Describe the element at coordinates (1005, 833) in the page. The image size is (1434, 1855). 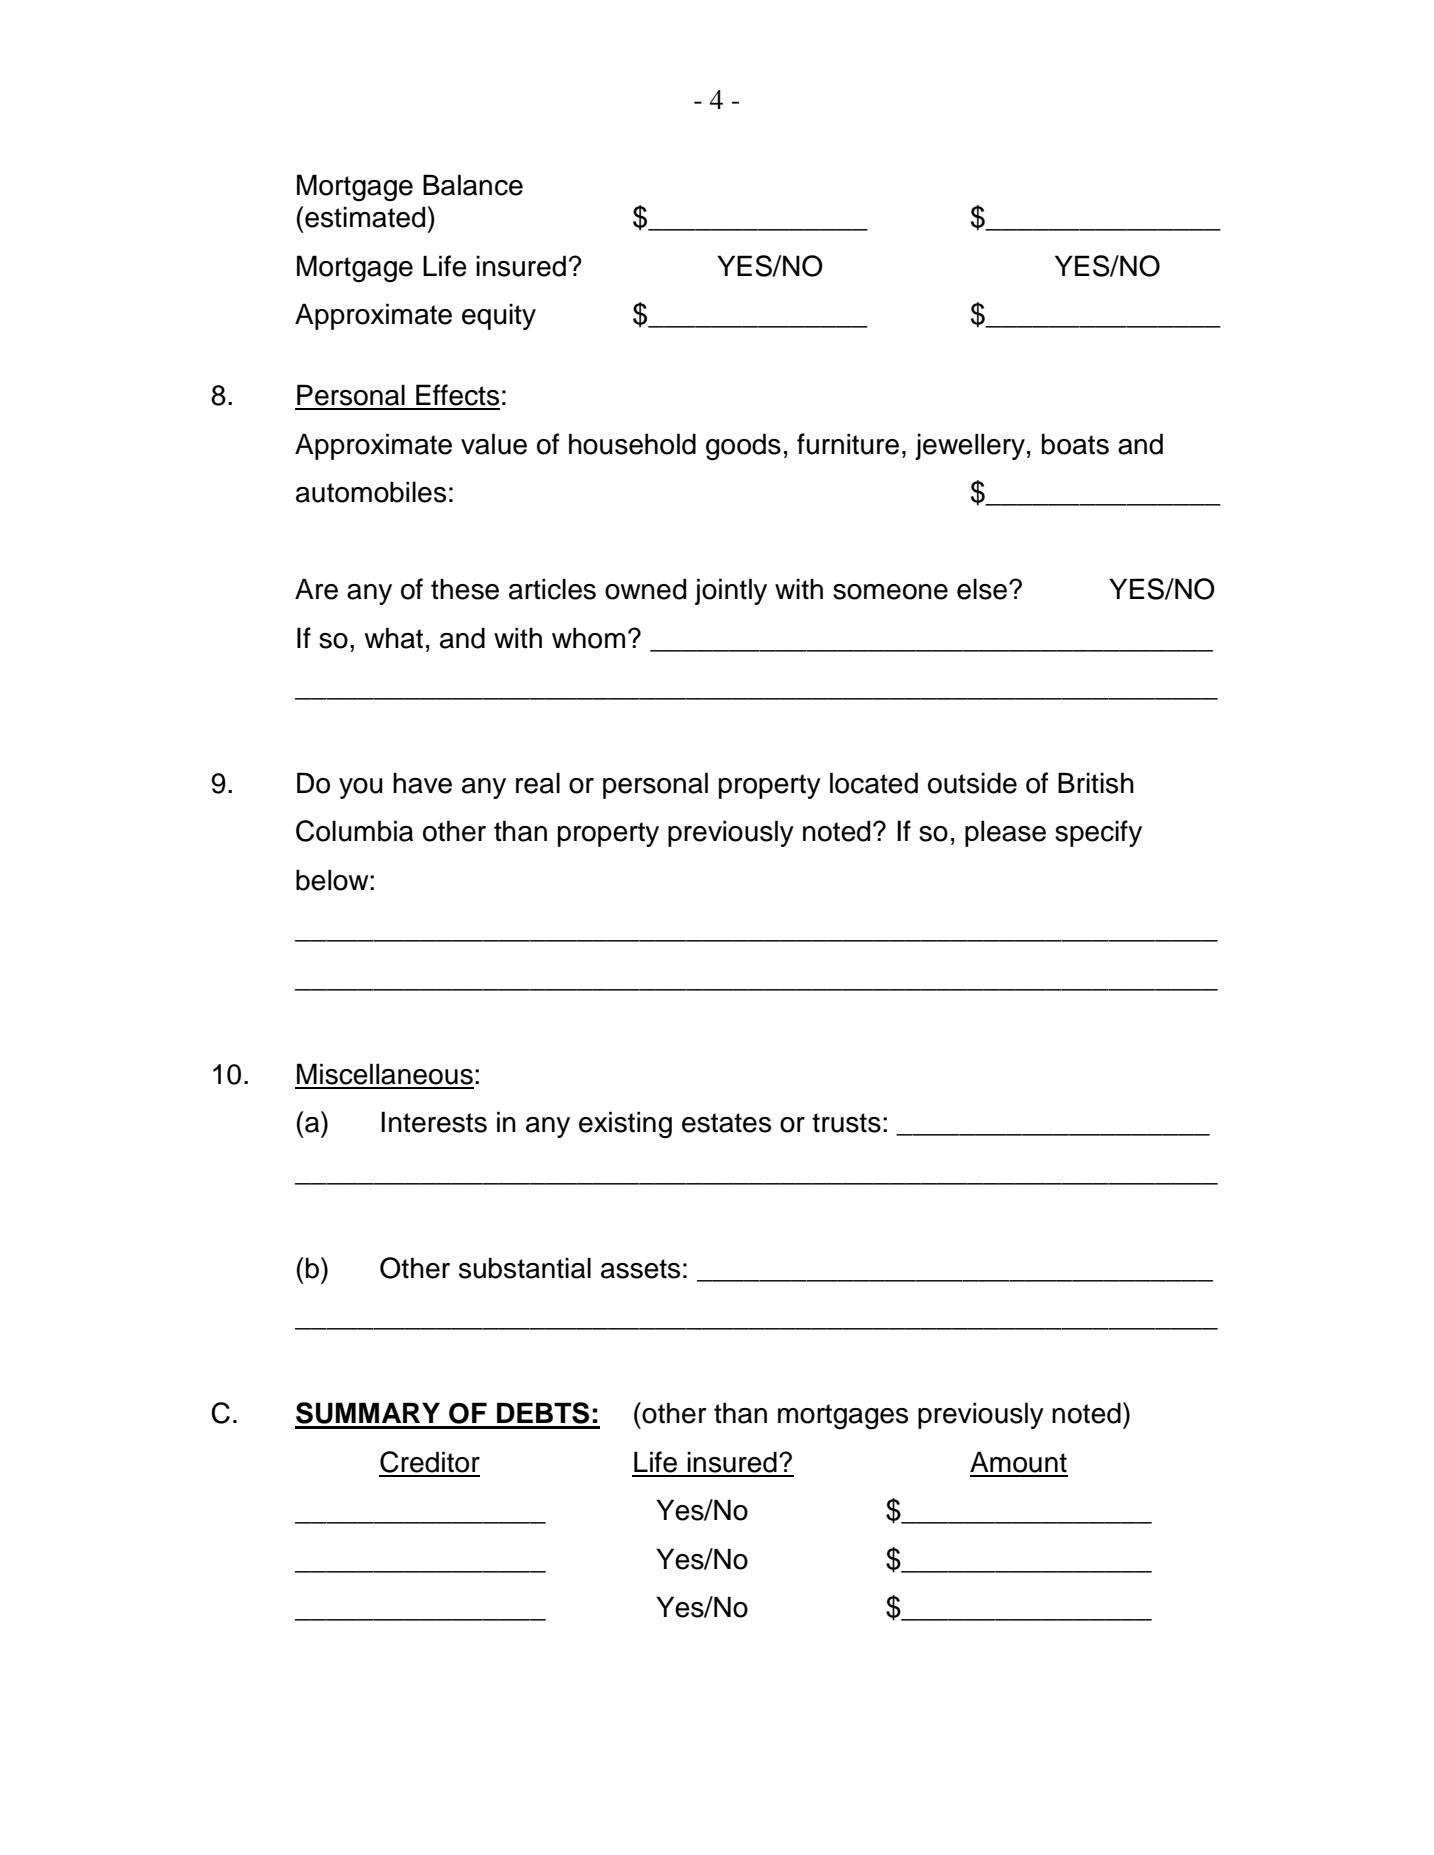
I see `please` at that location.
